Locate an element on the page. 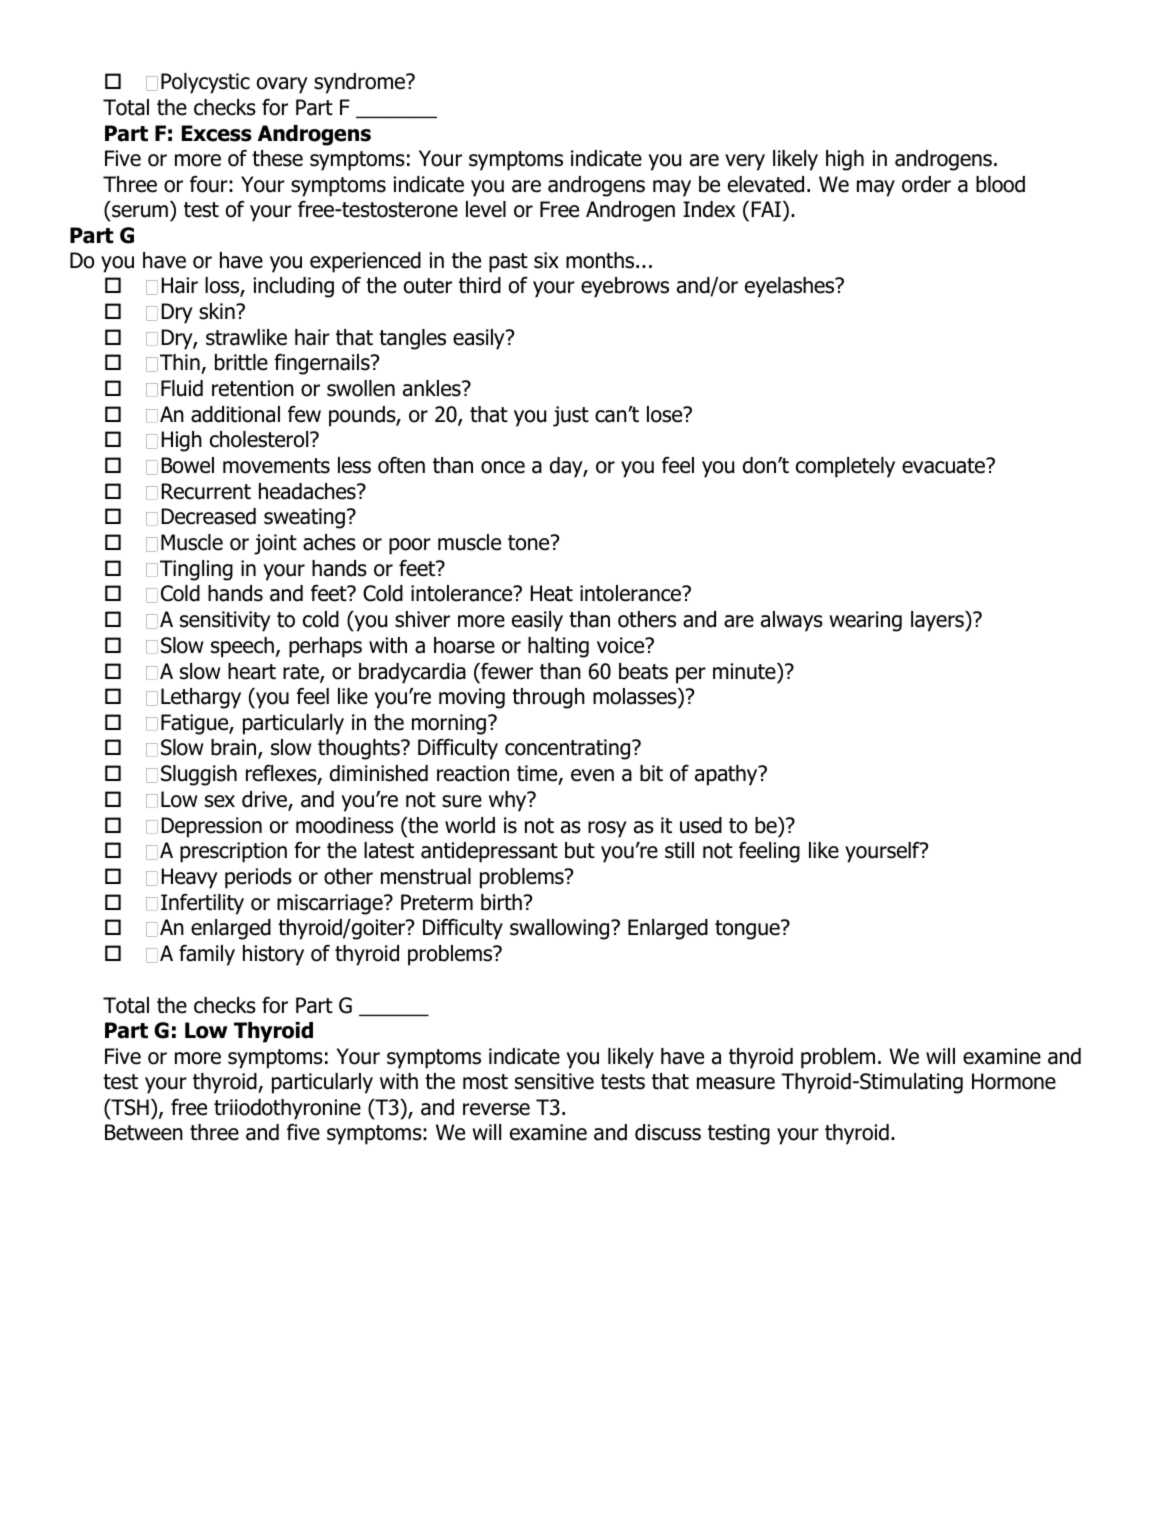 This document has height=1520, width=1174. Excess is located at coordinates (217, 133).
